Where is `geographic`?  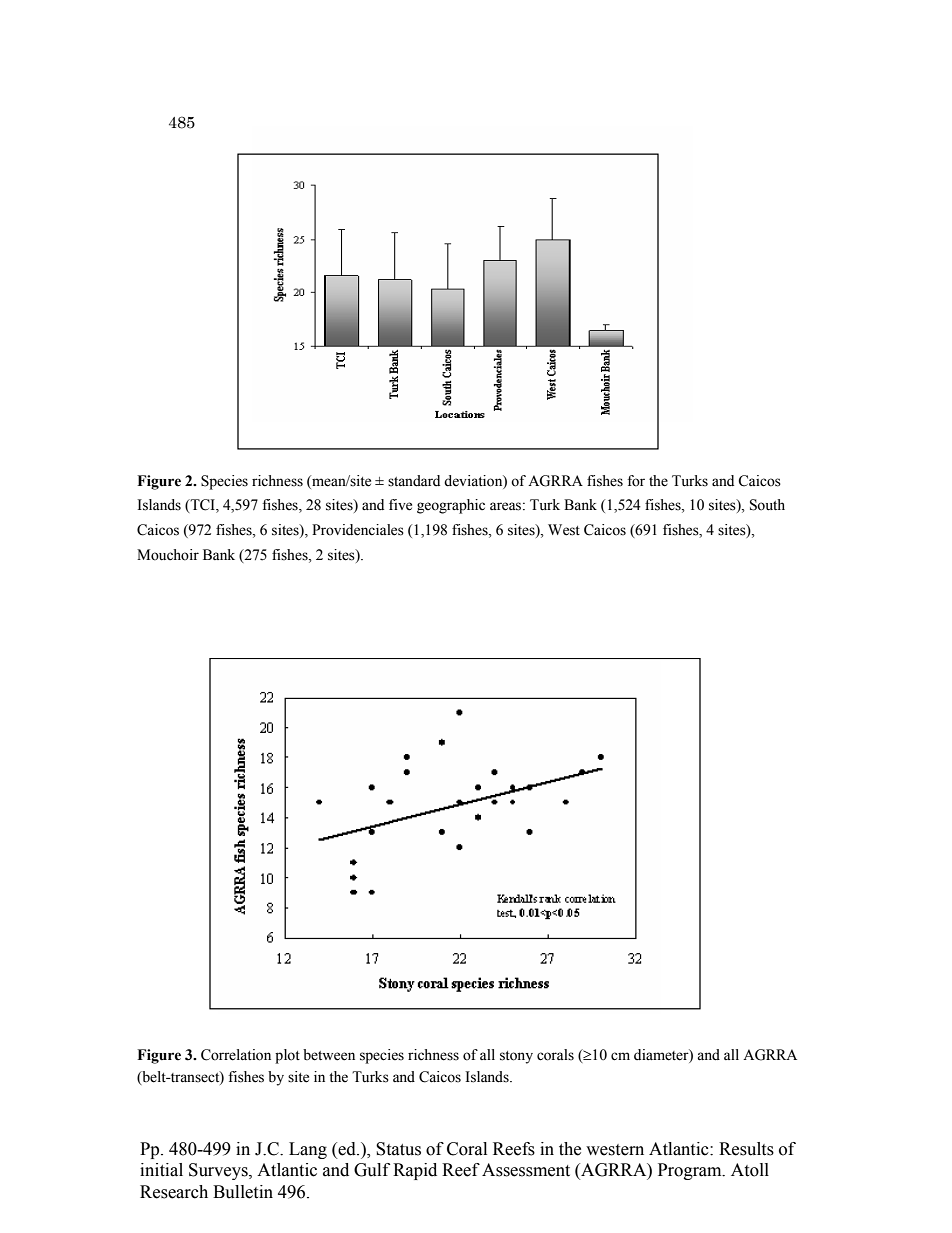 geographic is located at coordinates (451, 506).
